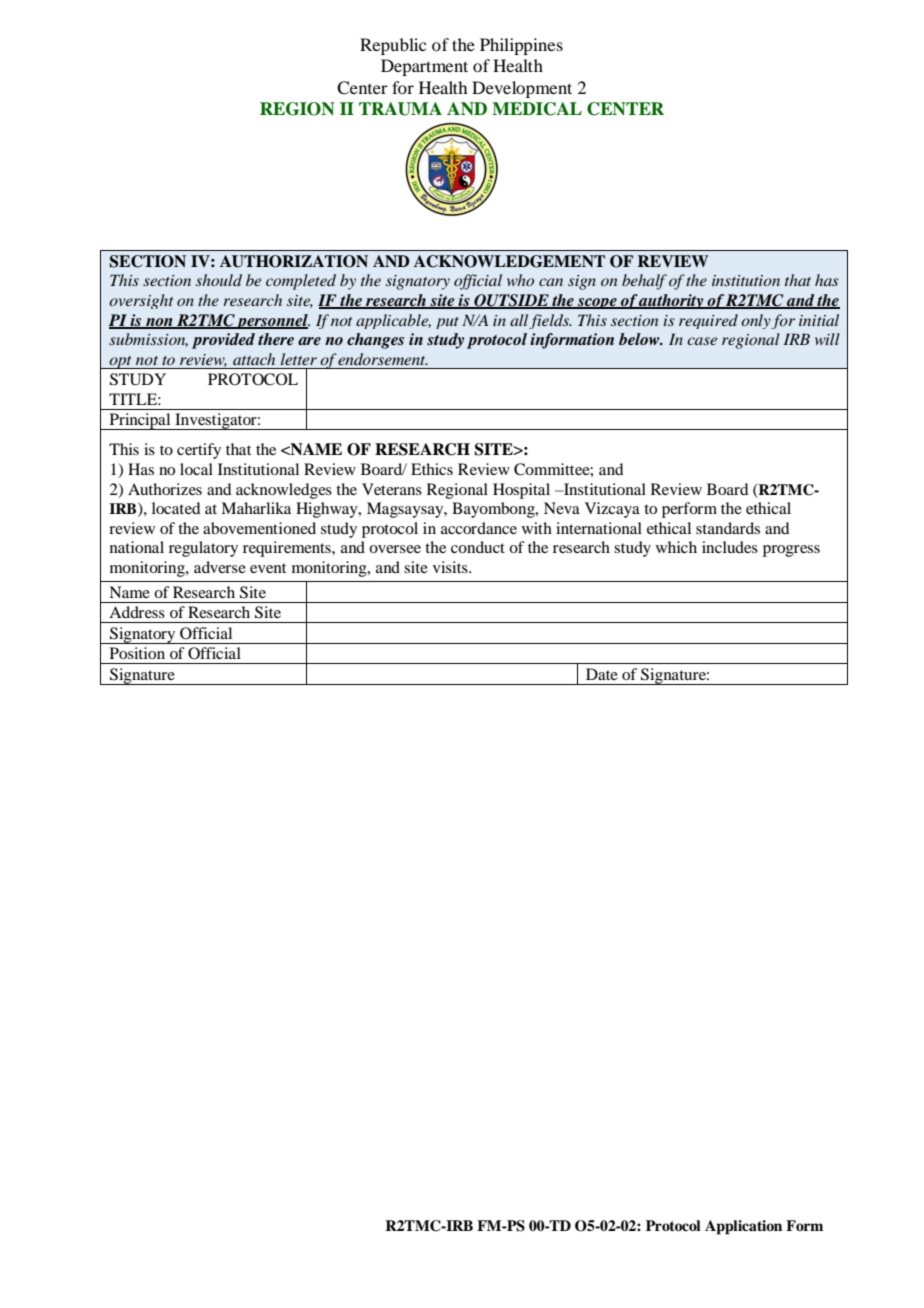 This screenshot has height=1308, width=924. What do you see at coordinates (393, 46) in the screenshot?
I see `Republic` at bounding box center [393, 46].
